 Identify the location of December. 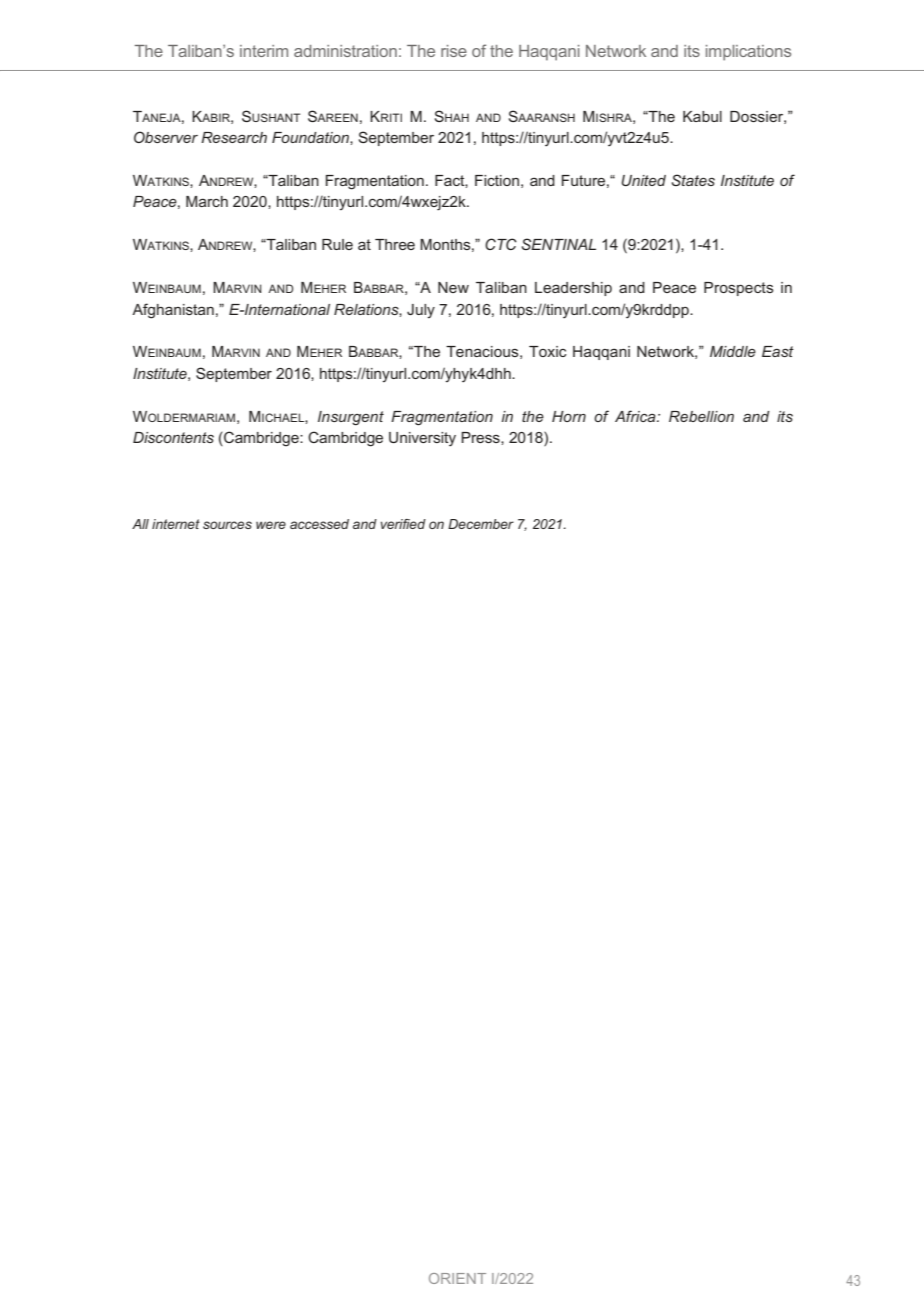
(481, 524).
